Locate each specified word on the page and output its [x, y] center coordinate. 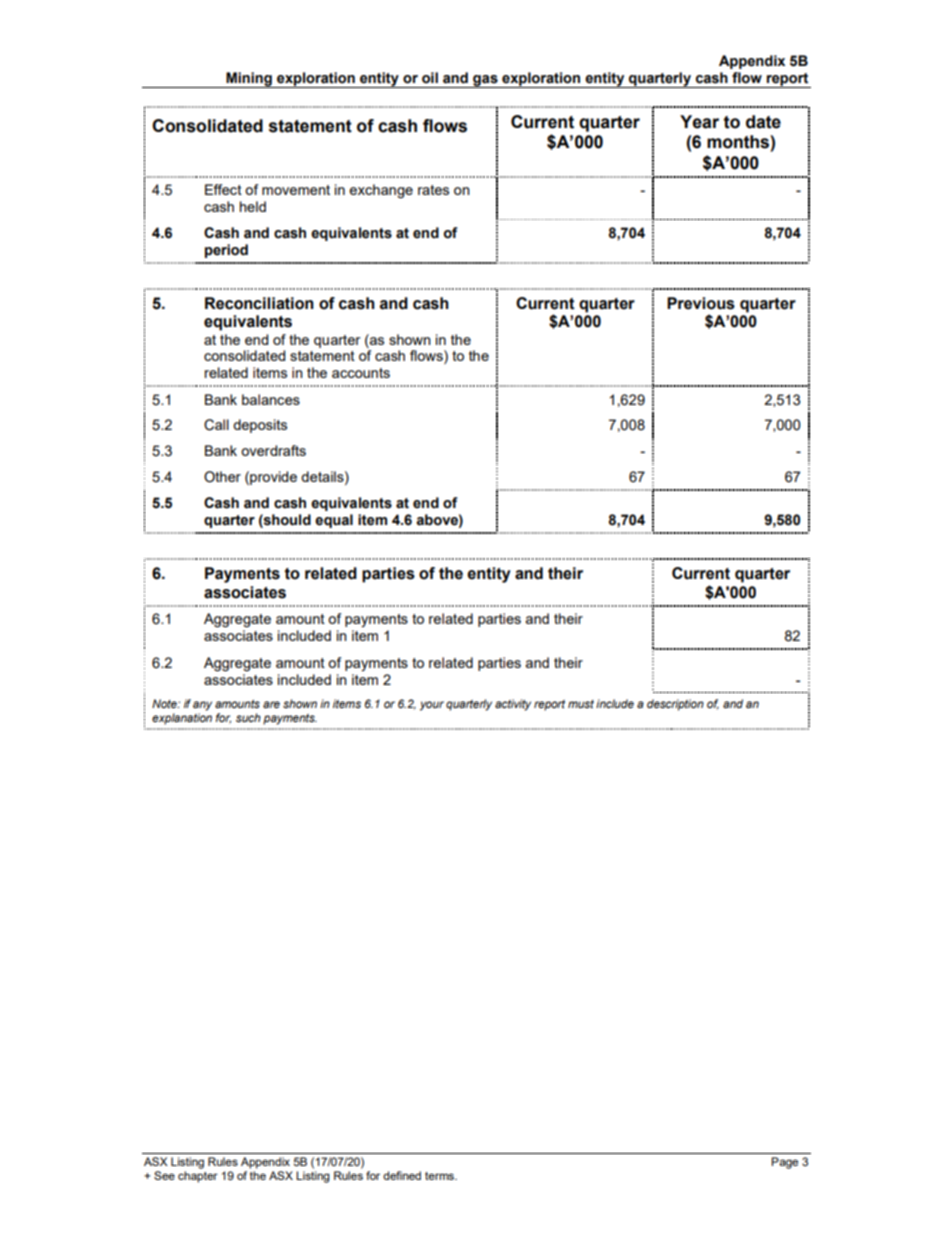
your [432, 706]
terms [440, 1176]
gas [485, 81]
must [581, 704]
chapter [198, 1177]
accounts [361, 373]
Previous [701, 303]
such [248, 717]
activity [513, 705]
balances [271, 399]
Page [784, 1163]
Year [699, 122]
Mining [249, 80]
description [675, 705]
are [271, 704]
